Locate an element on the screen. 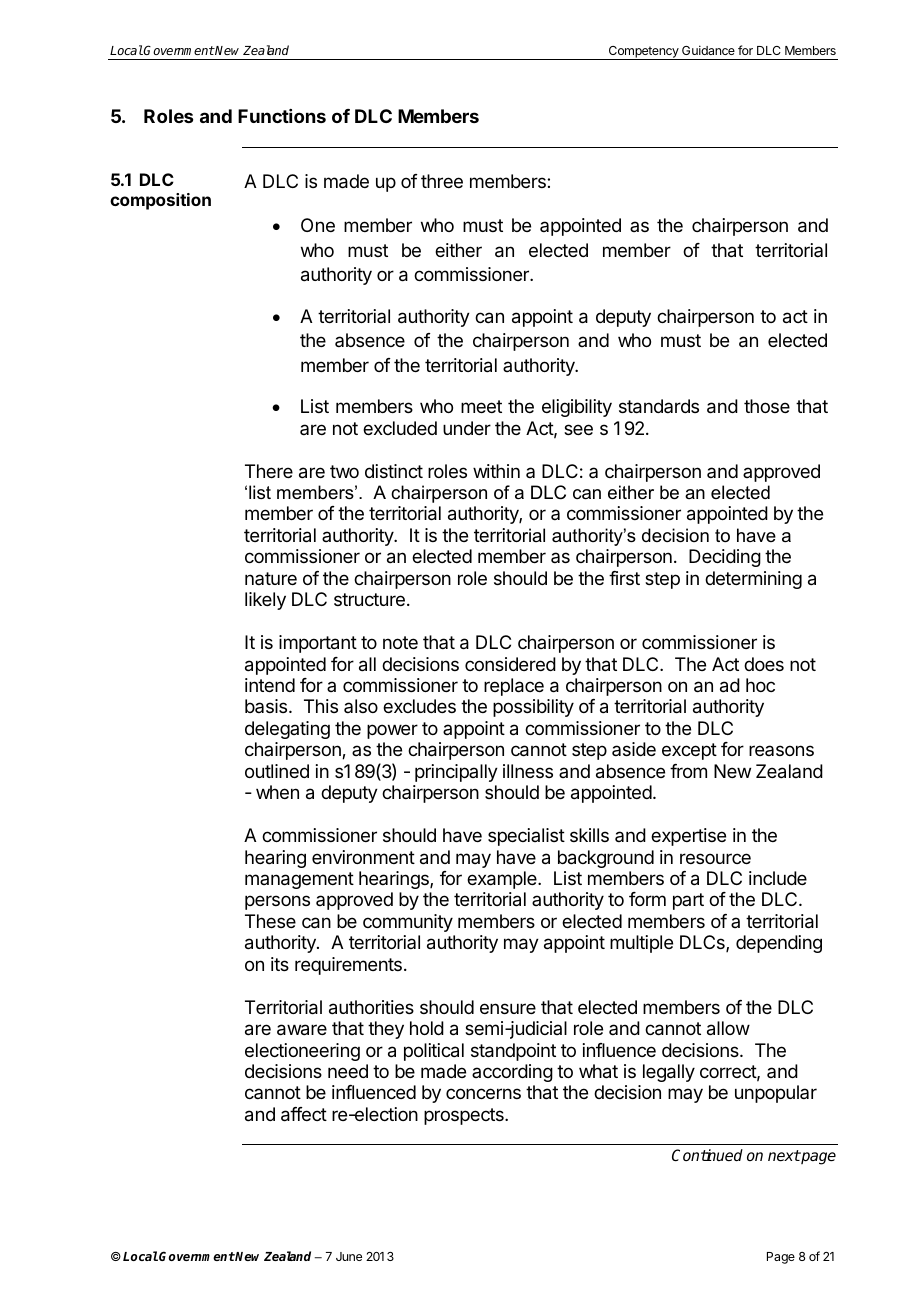 The height and width of the screenshot is (1308, 924). Functions is located at coordinates (282, 116).
